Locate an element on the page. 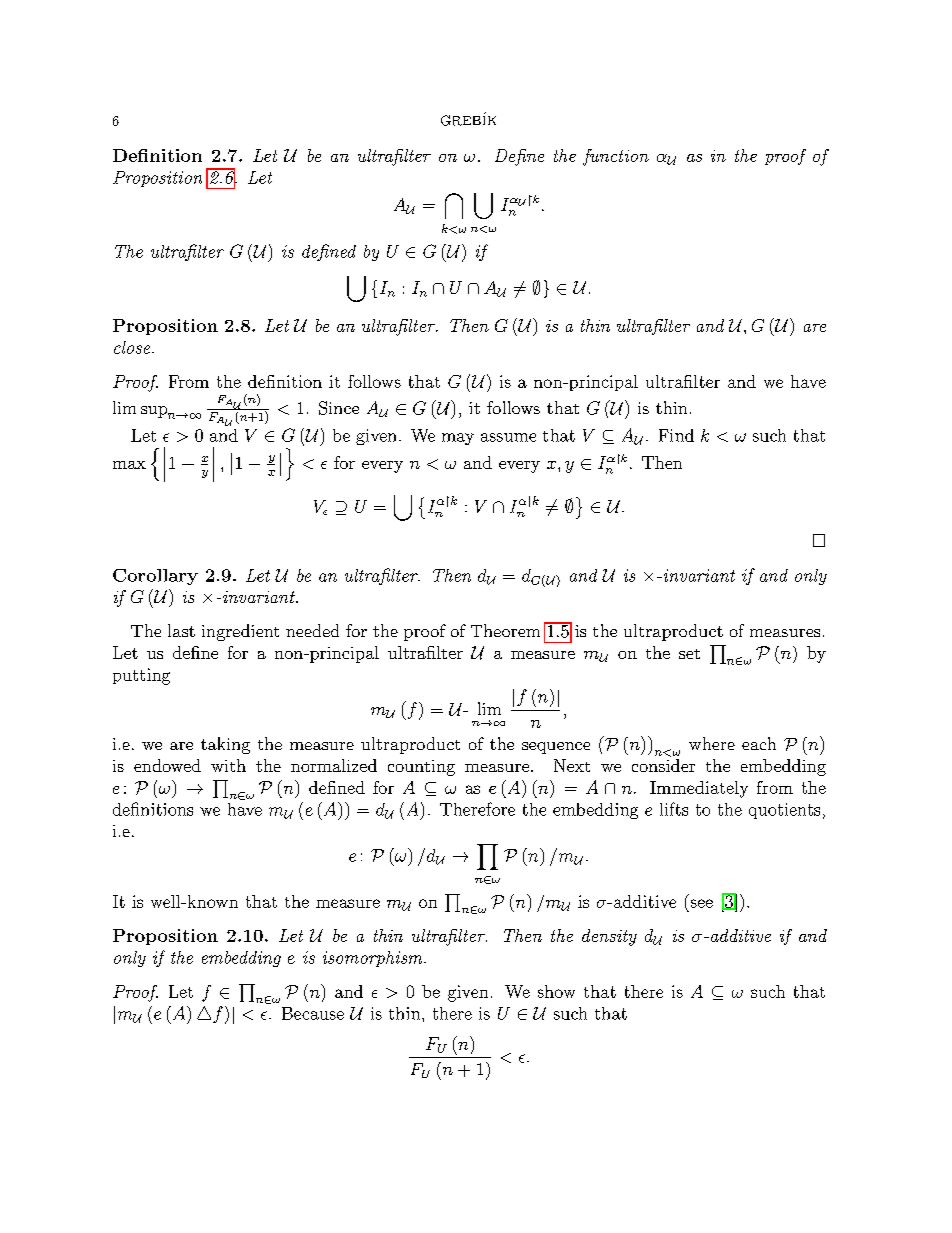 The width and height of the document is (952, 1233). where is located at coordinates (712, 743).
